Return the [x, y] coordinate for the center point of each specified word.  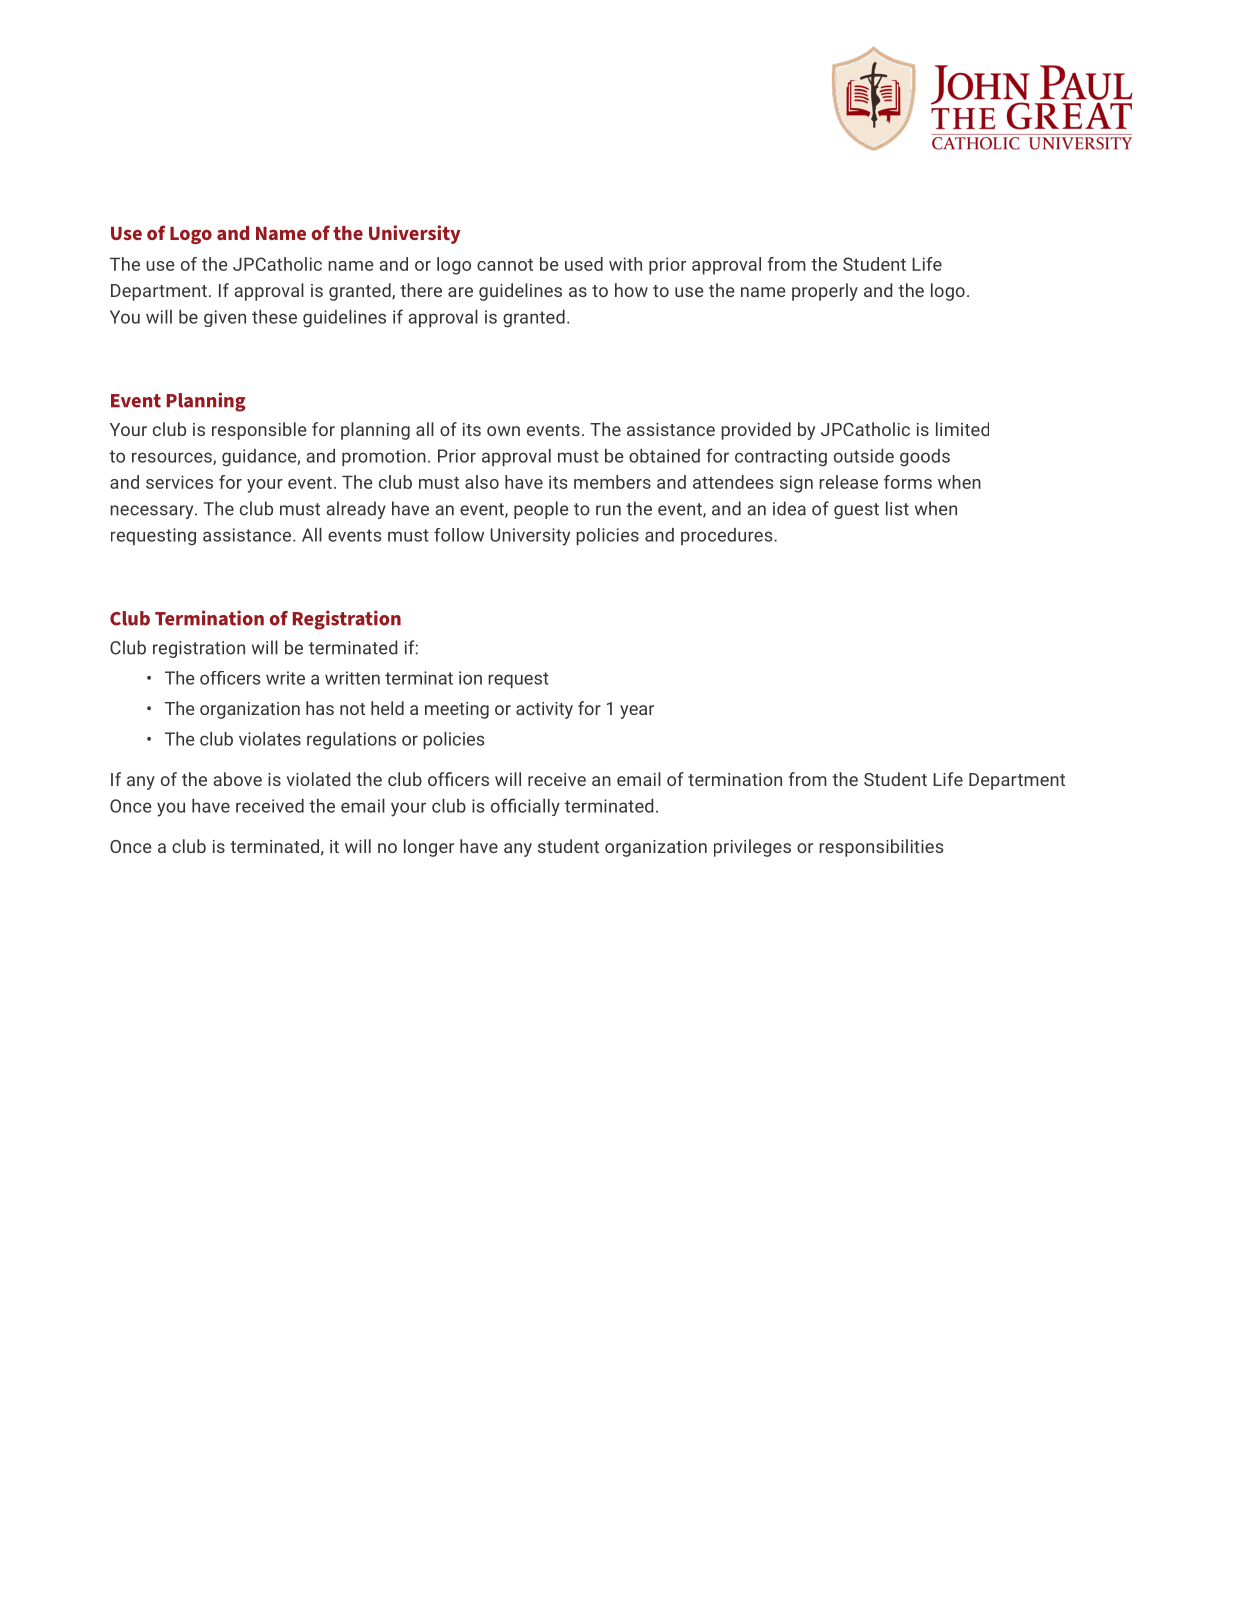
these [274, 317]
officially [525, 807]
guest [856, 511]
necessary [153, 512]
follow [459, 535]
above [238, 779]
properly [825, 292]
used [584, 264]
